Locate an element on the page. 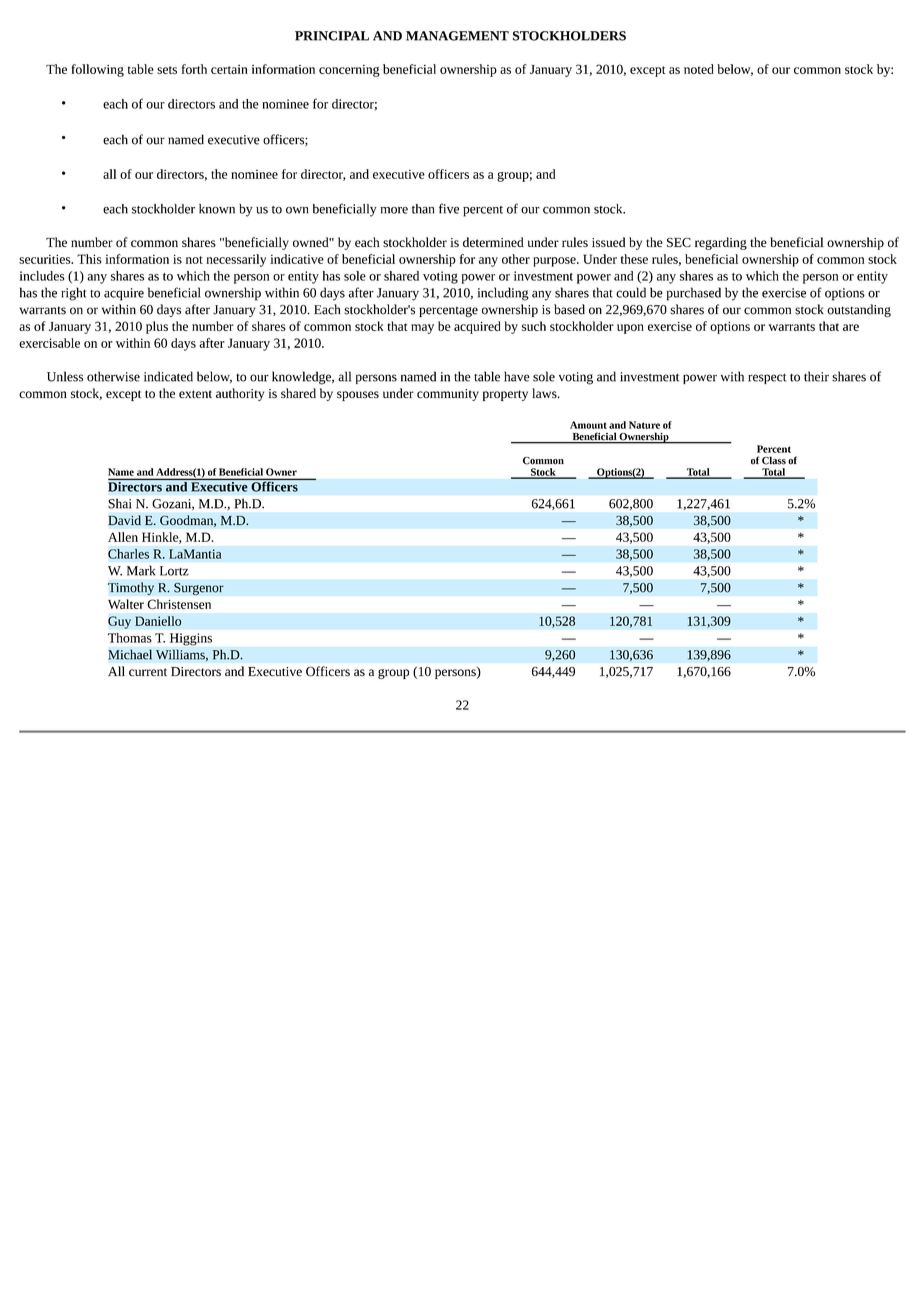 The width and height of the document is (924, 1308). Christensen is located at coordinates (179, 604).
